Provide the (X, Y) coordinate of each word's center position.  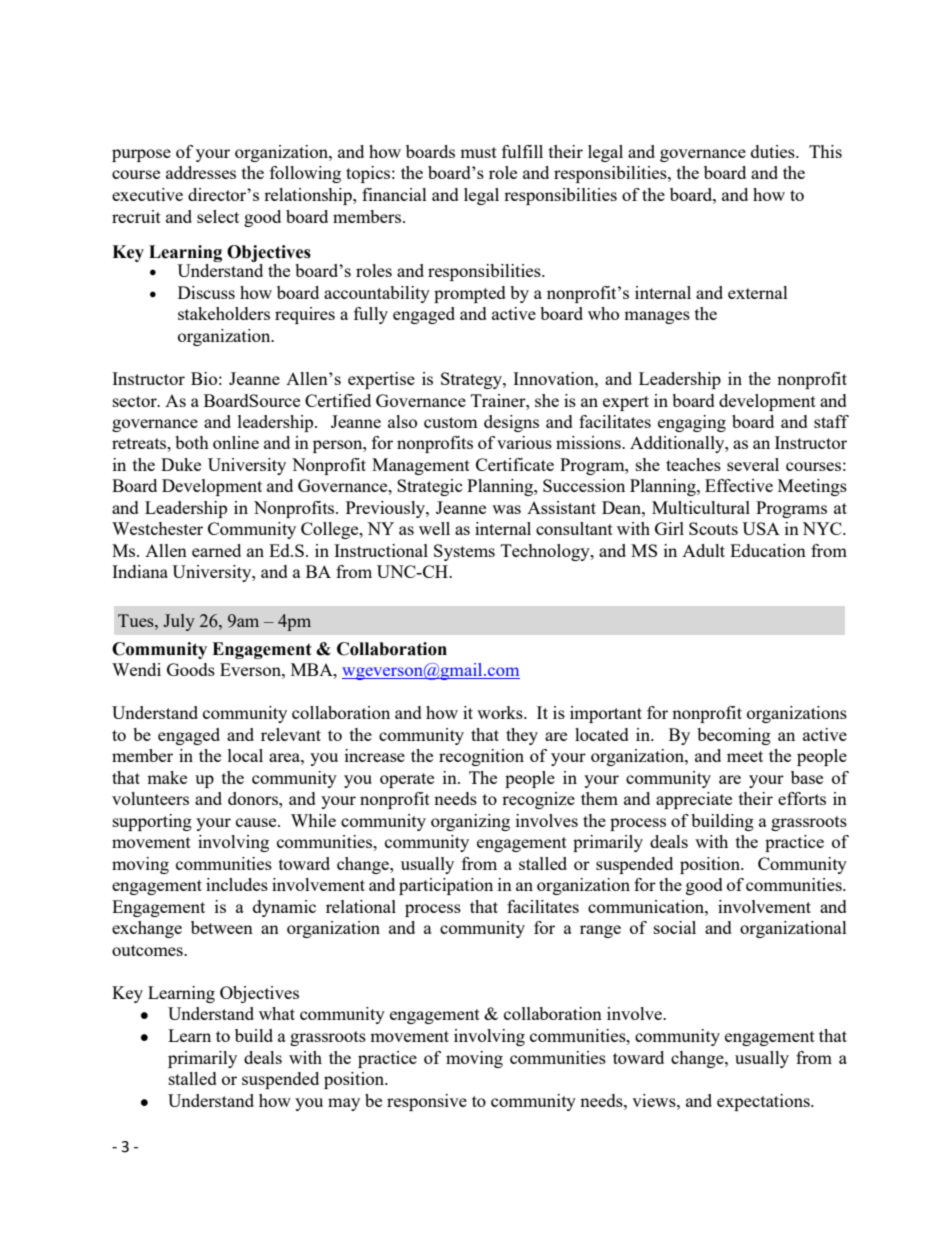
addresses (201, 172)
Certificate (515, 464)
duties (774, 151)
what (277, 1013)
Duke (181, 464)
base (807, 777)
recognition (481, 757)
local (245, 755)
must (478, 152)
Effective (739, 485)
